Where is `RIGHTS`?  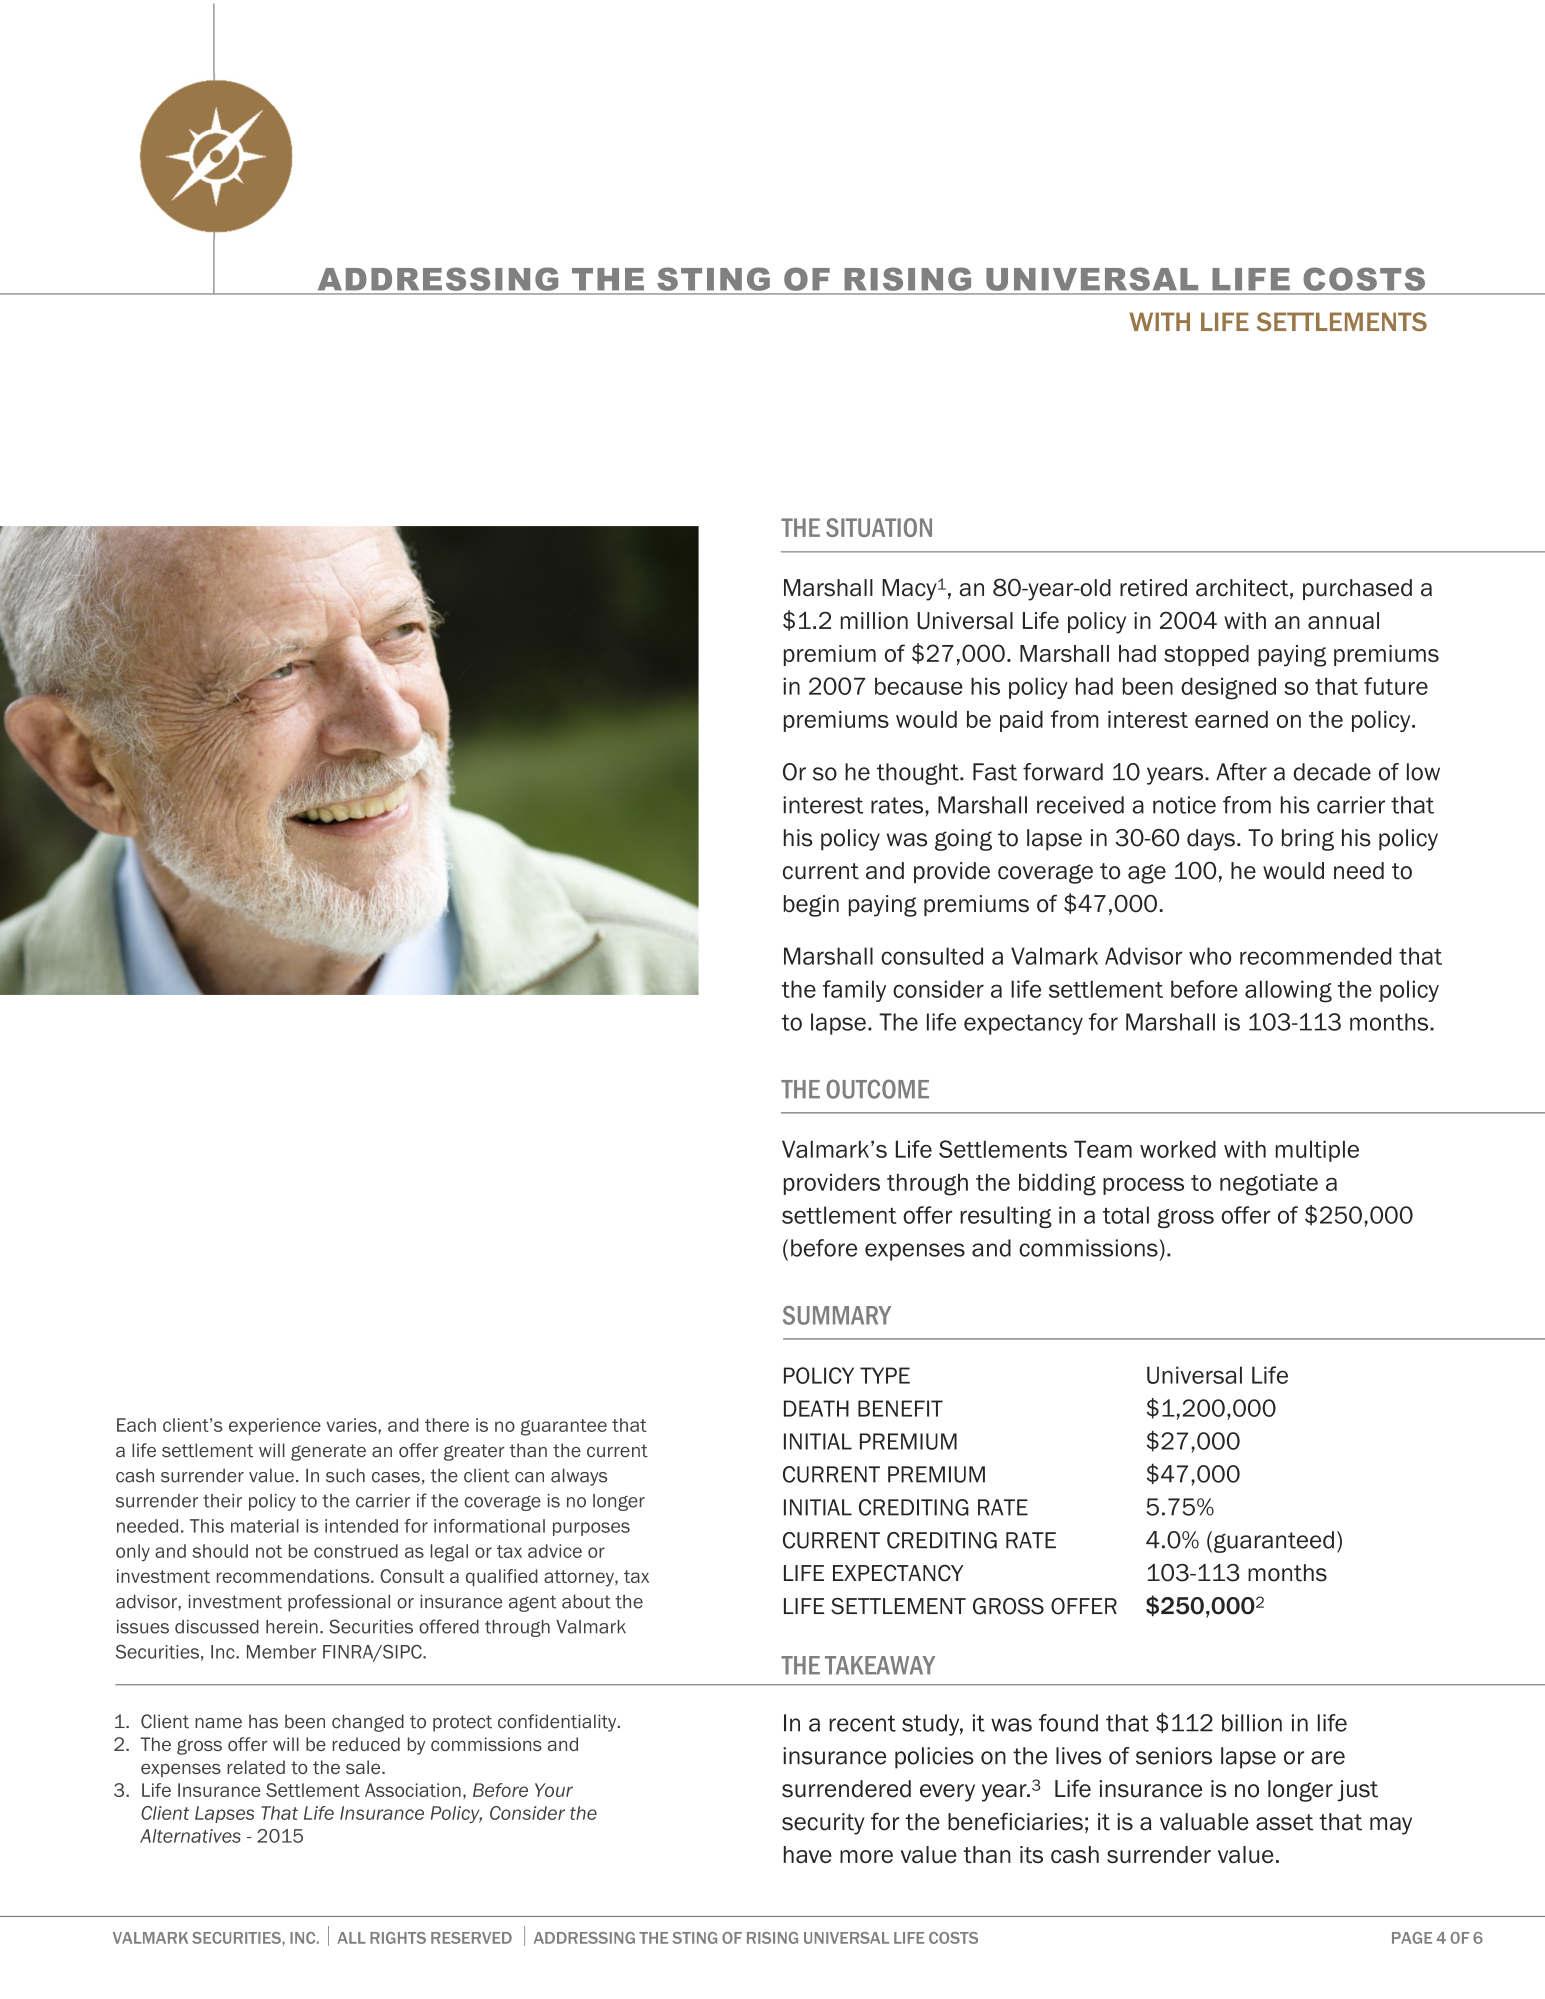
RIGHTS is located at coordinates (398, 1938).
